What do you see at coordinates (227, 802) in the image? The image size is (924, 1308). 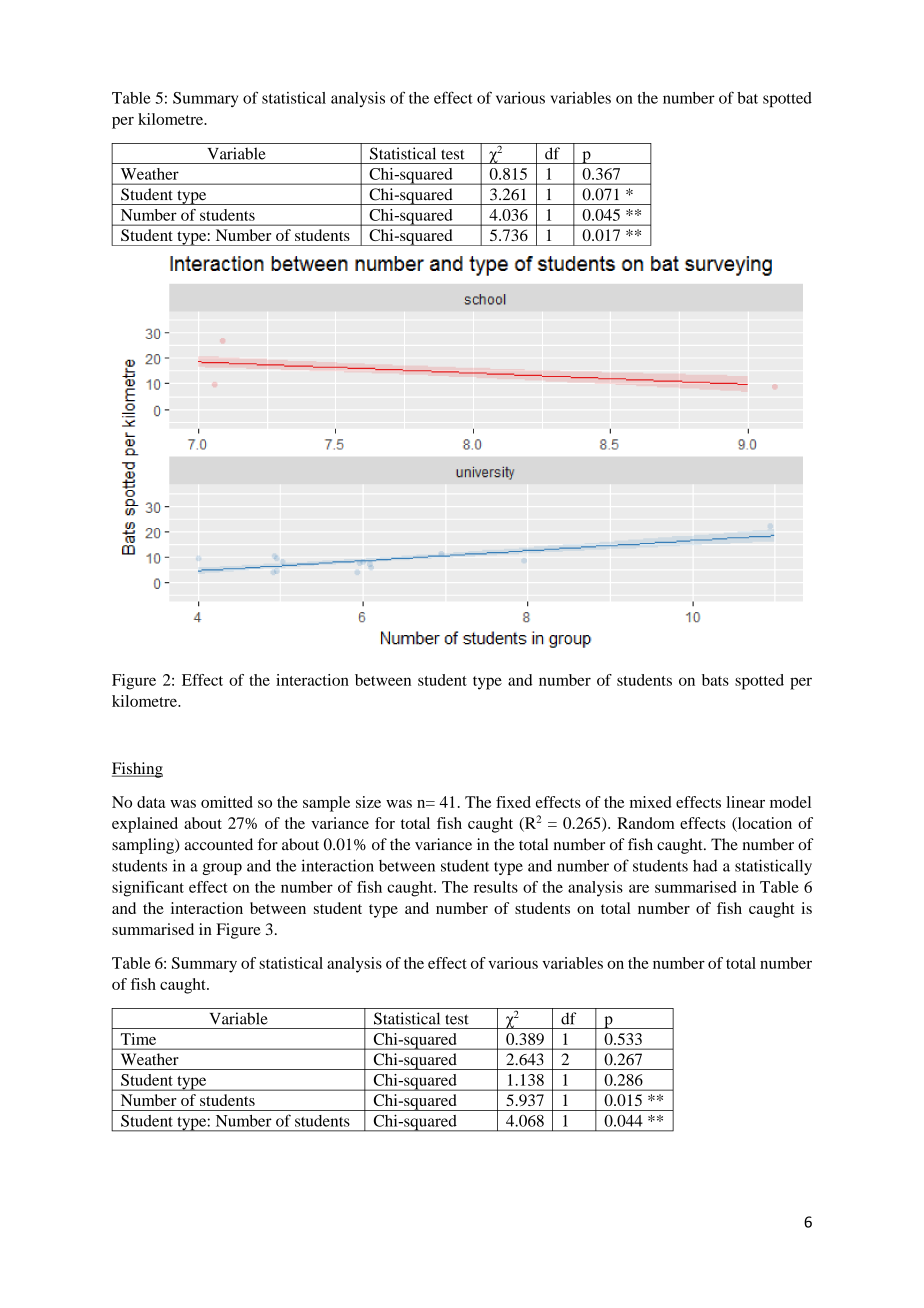 I see `omitted` at bounding box center [227, 802].
